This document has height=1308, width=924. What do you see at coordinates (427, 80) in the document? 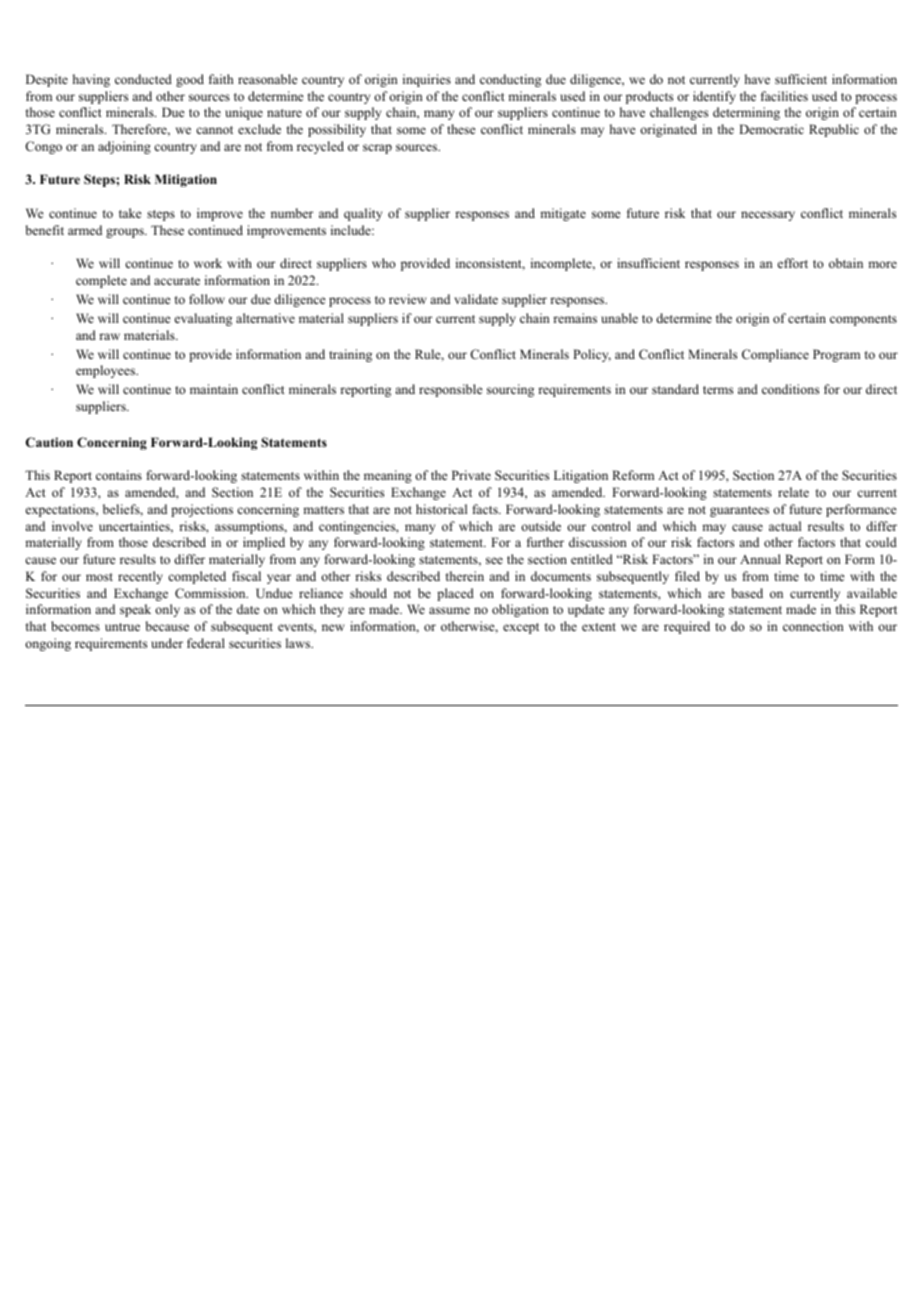
I see `inquiries` at bounding box center [427, 80].
